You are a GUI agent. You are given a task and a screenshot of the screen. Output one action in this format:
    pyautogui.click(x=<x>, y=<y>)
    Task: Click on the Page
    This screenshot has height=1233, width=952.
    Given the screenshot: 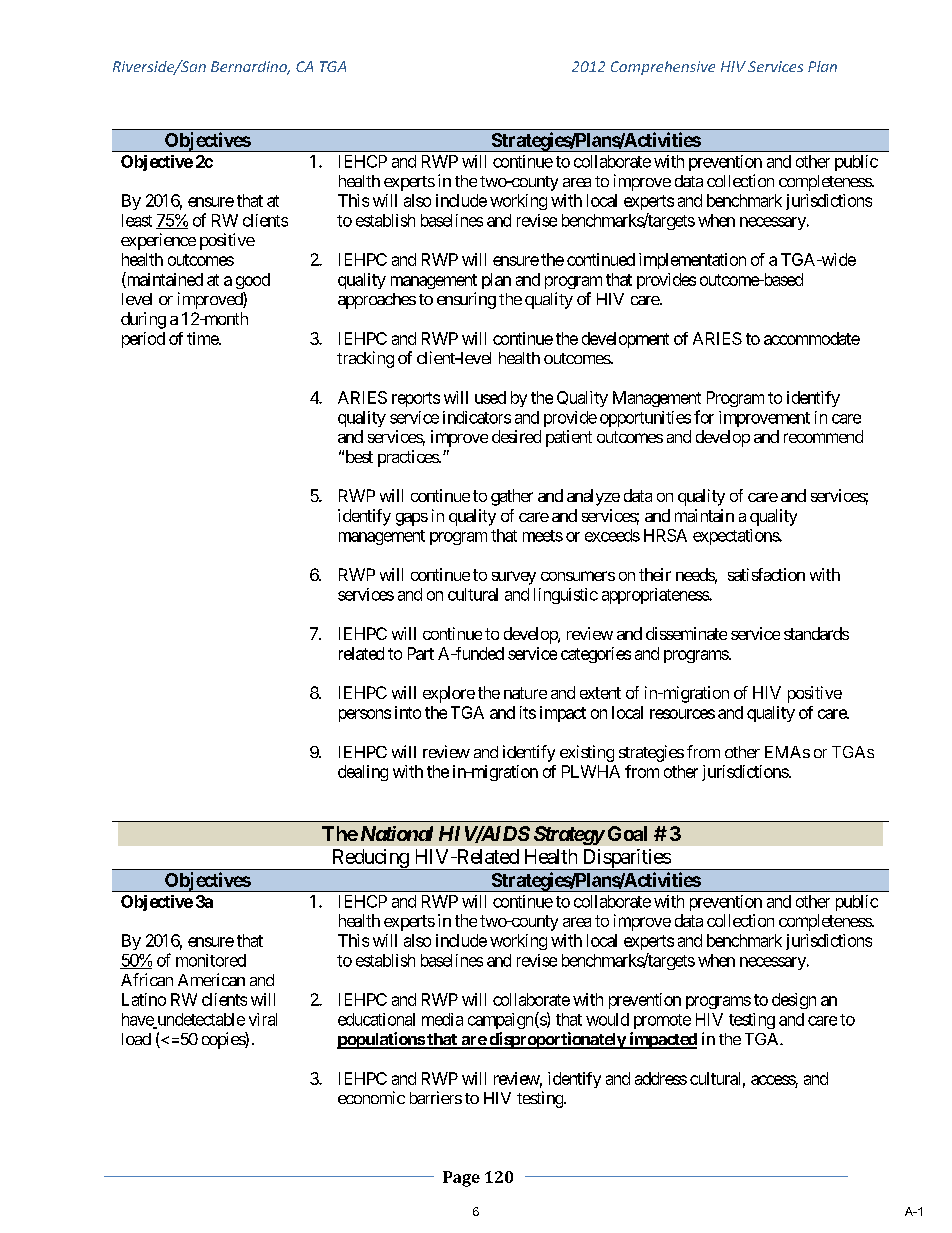 What is the action you would take?
    pyautogui.click(x=461, y=1179)
